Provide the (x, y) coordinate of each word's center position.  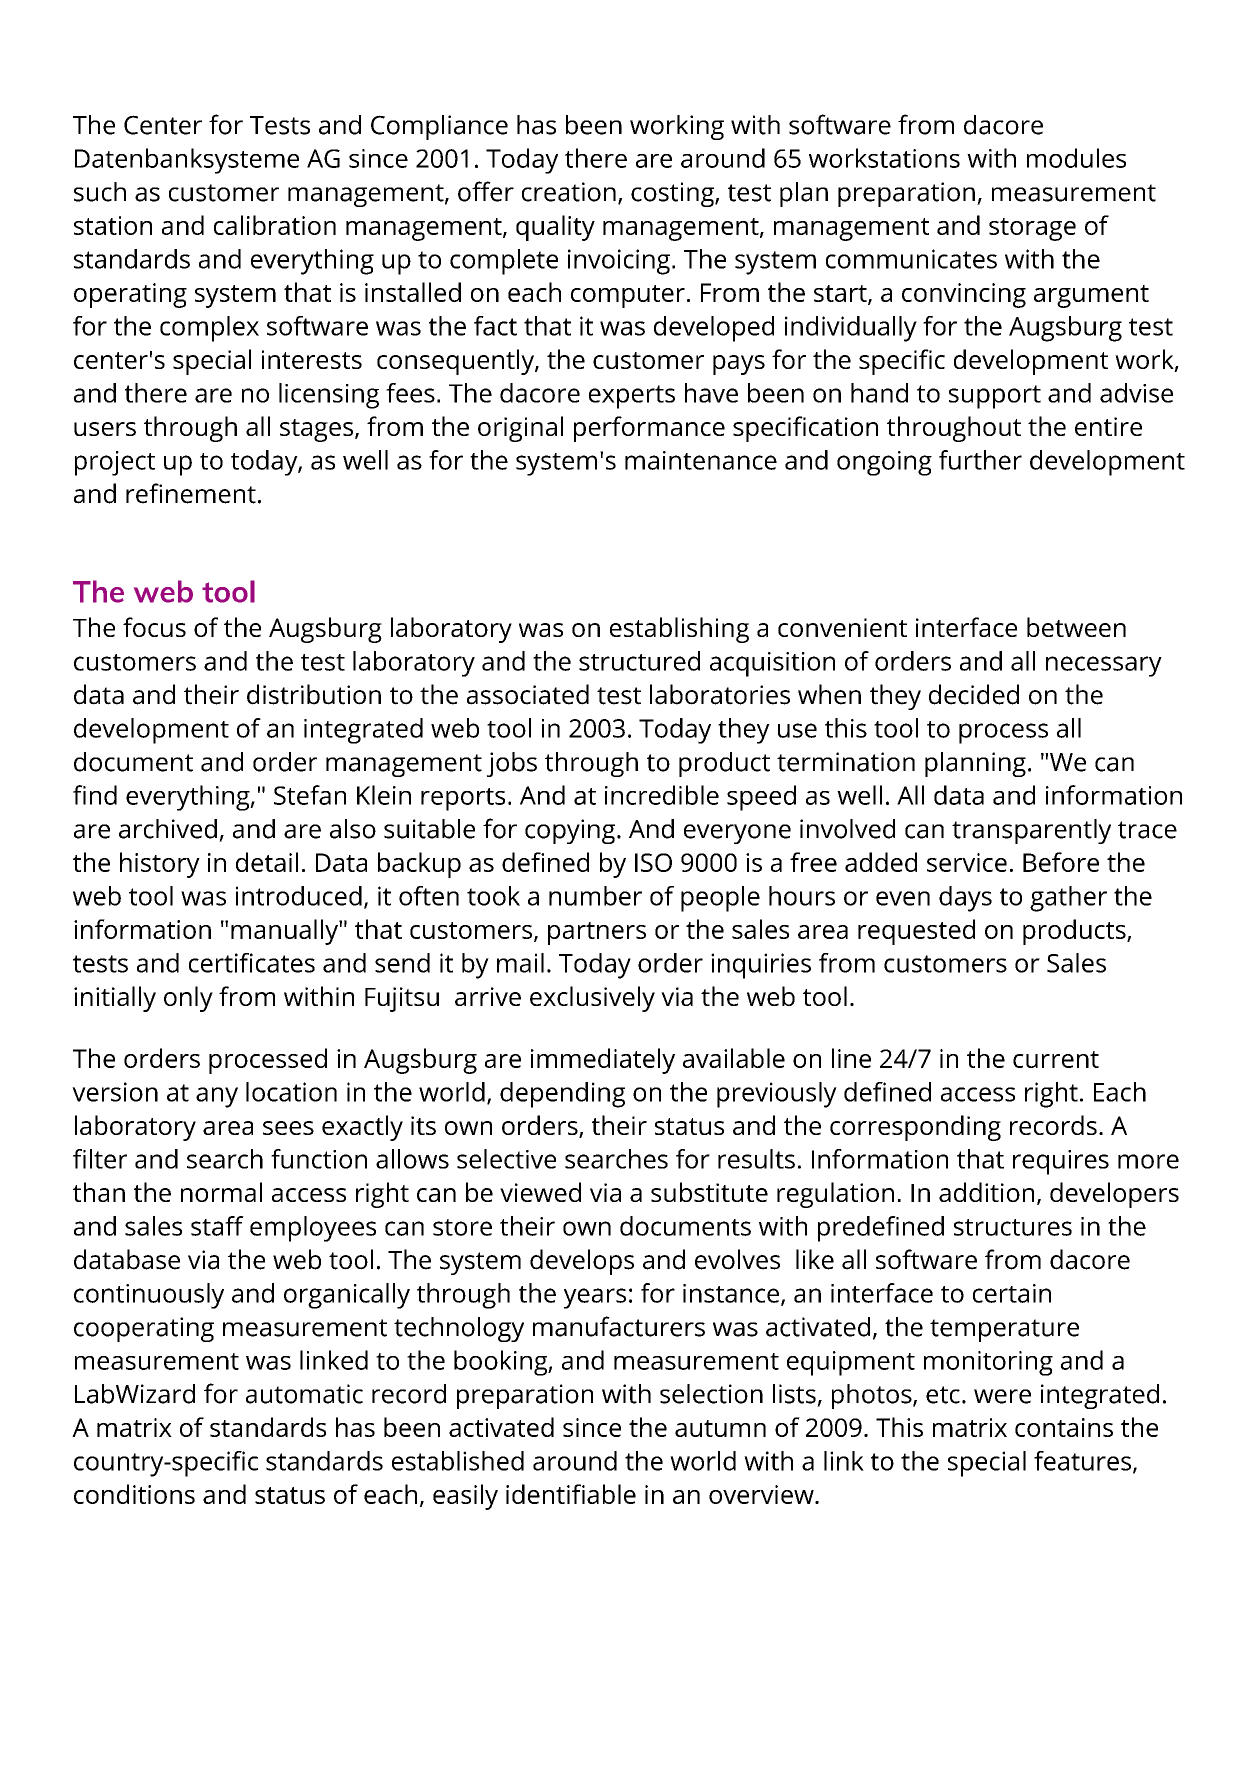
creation (569, 192)
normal (221, 1192)
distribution (314, 694)
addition (986, 1192)
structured (639, 661)
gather (1068, 899)
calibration (275, 225)
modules (1076, 158)
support (995, 397)
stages (318, 430)
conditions (134, 1494)
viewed (540, 1192)
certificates (252, 963)
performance (649, 429)
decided (974, 694)
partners (597, 933)
